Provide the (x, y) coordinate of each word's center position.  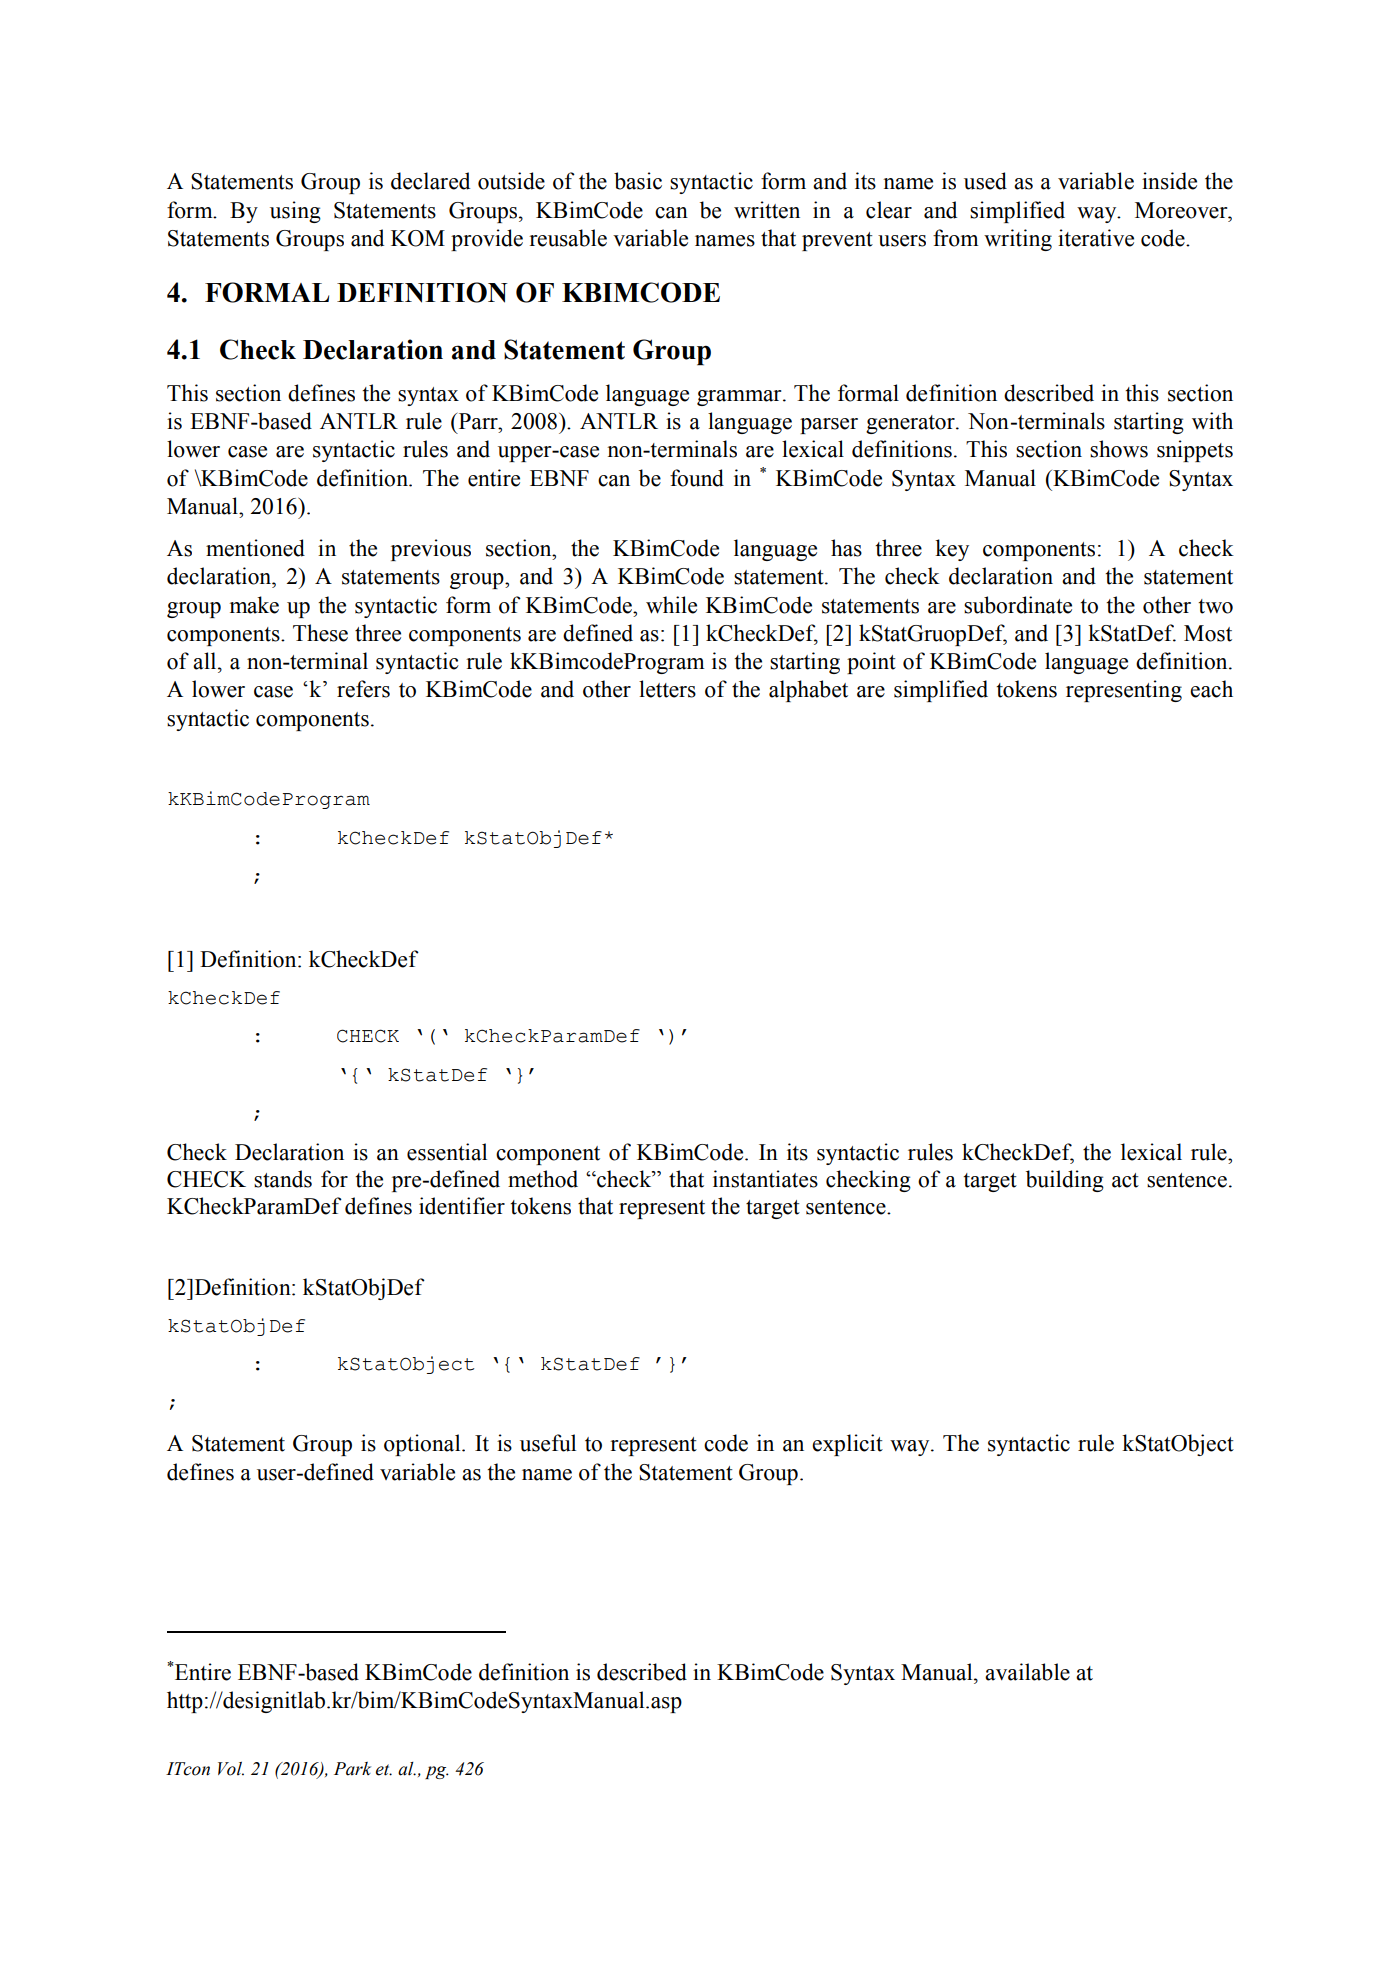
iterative (1096, 238)
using (295, 212)
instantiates (765, 1179)
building (1065, 1181)
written (767, 210)
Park (352, 1769)
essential (447, 1152)
